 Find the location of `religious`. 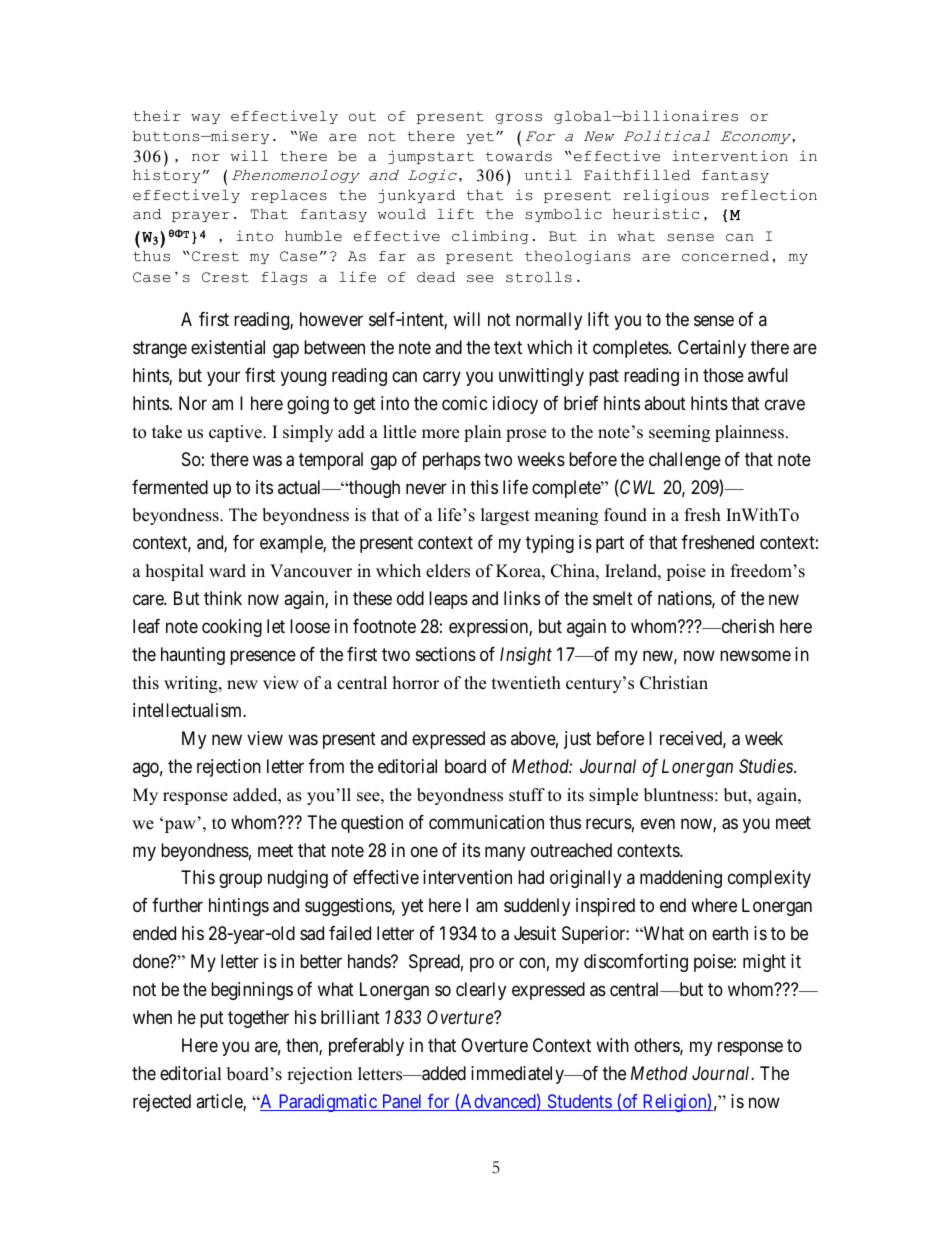

religious is located at coordinates (666, 196).
